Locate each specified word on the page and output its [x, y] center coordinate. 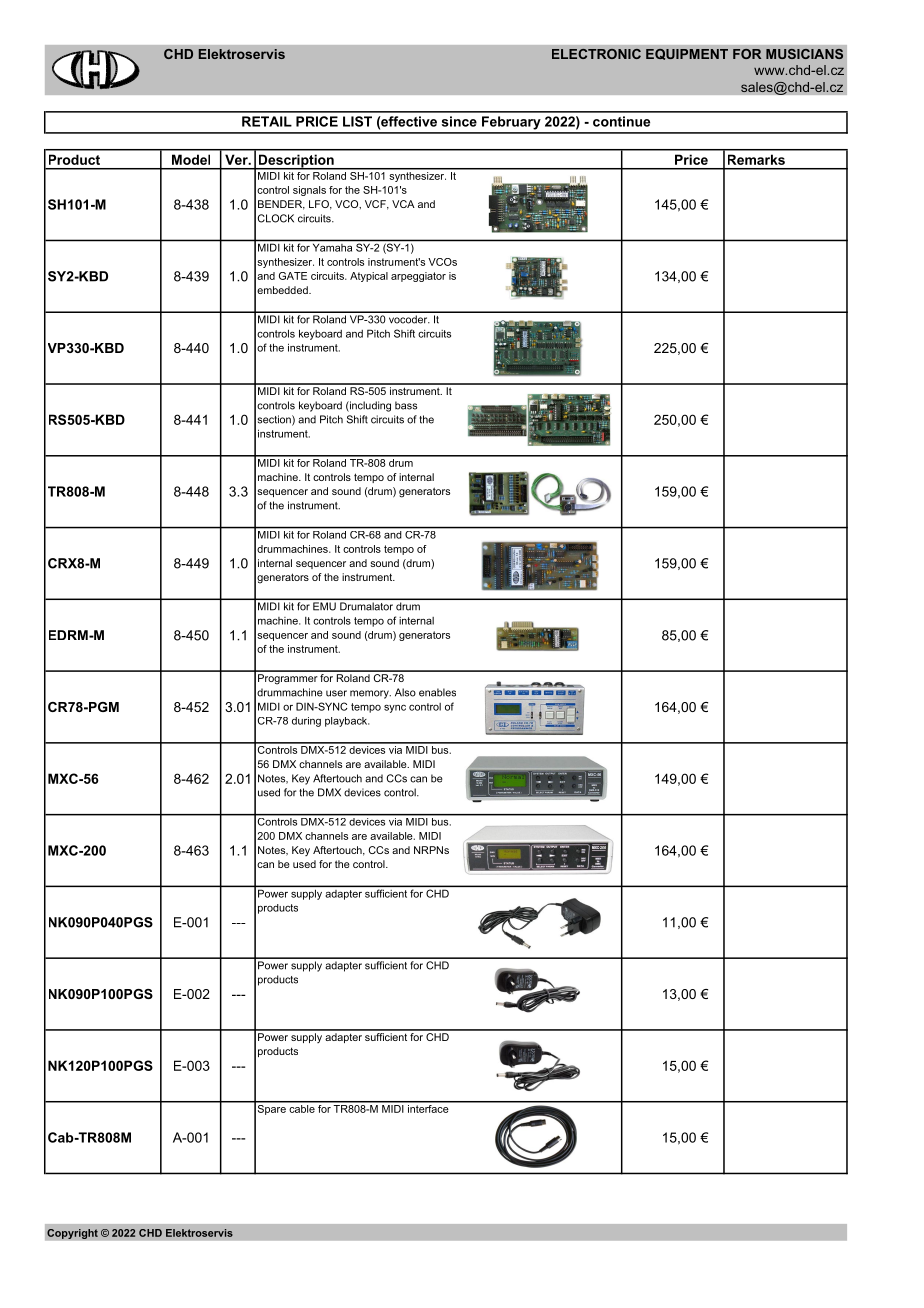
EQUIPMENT [687, 54]
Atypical [369, 277]
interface [428, 1107]
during [306, 722]
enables [437, 692]
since [459, 121]
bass [406, 405]
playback [347, 722]
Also [405, 692]
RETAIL [267, 121]
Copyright [72, 1234]
